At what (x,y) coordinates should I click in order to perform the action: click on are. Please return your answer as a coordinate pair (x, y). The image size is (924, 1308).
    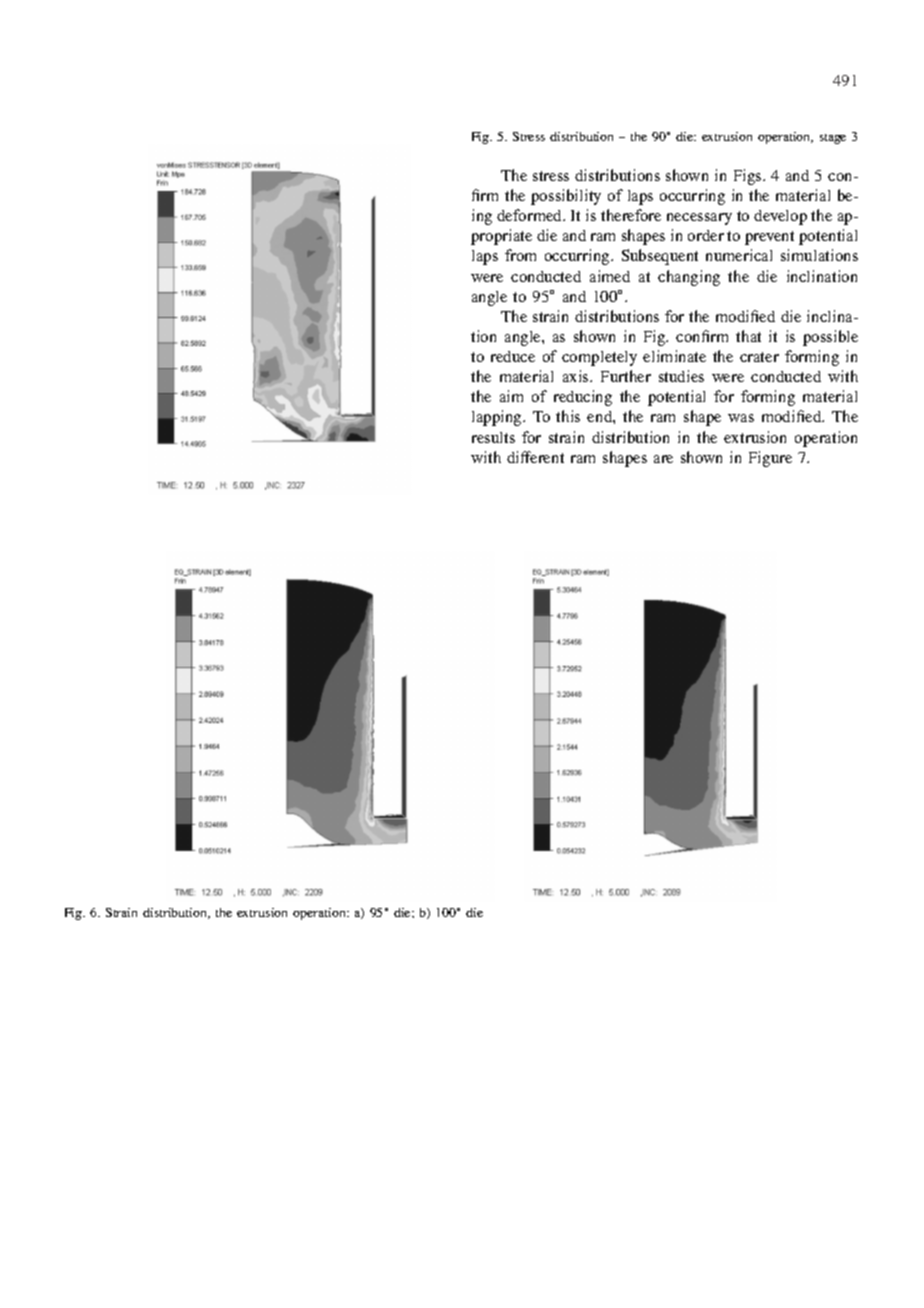
    Looking at the image, I should click on (663, 459).
